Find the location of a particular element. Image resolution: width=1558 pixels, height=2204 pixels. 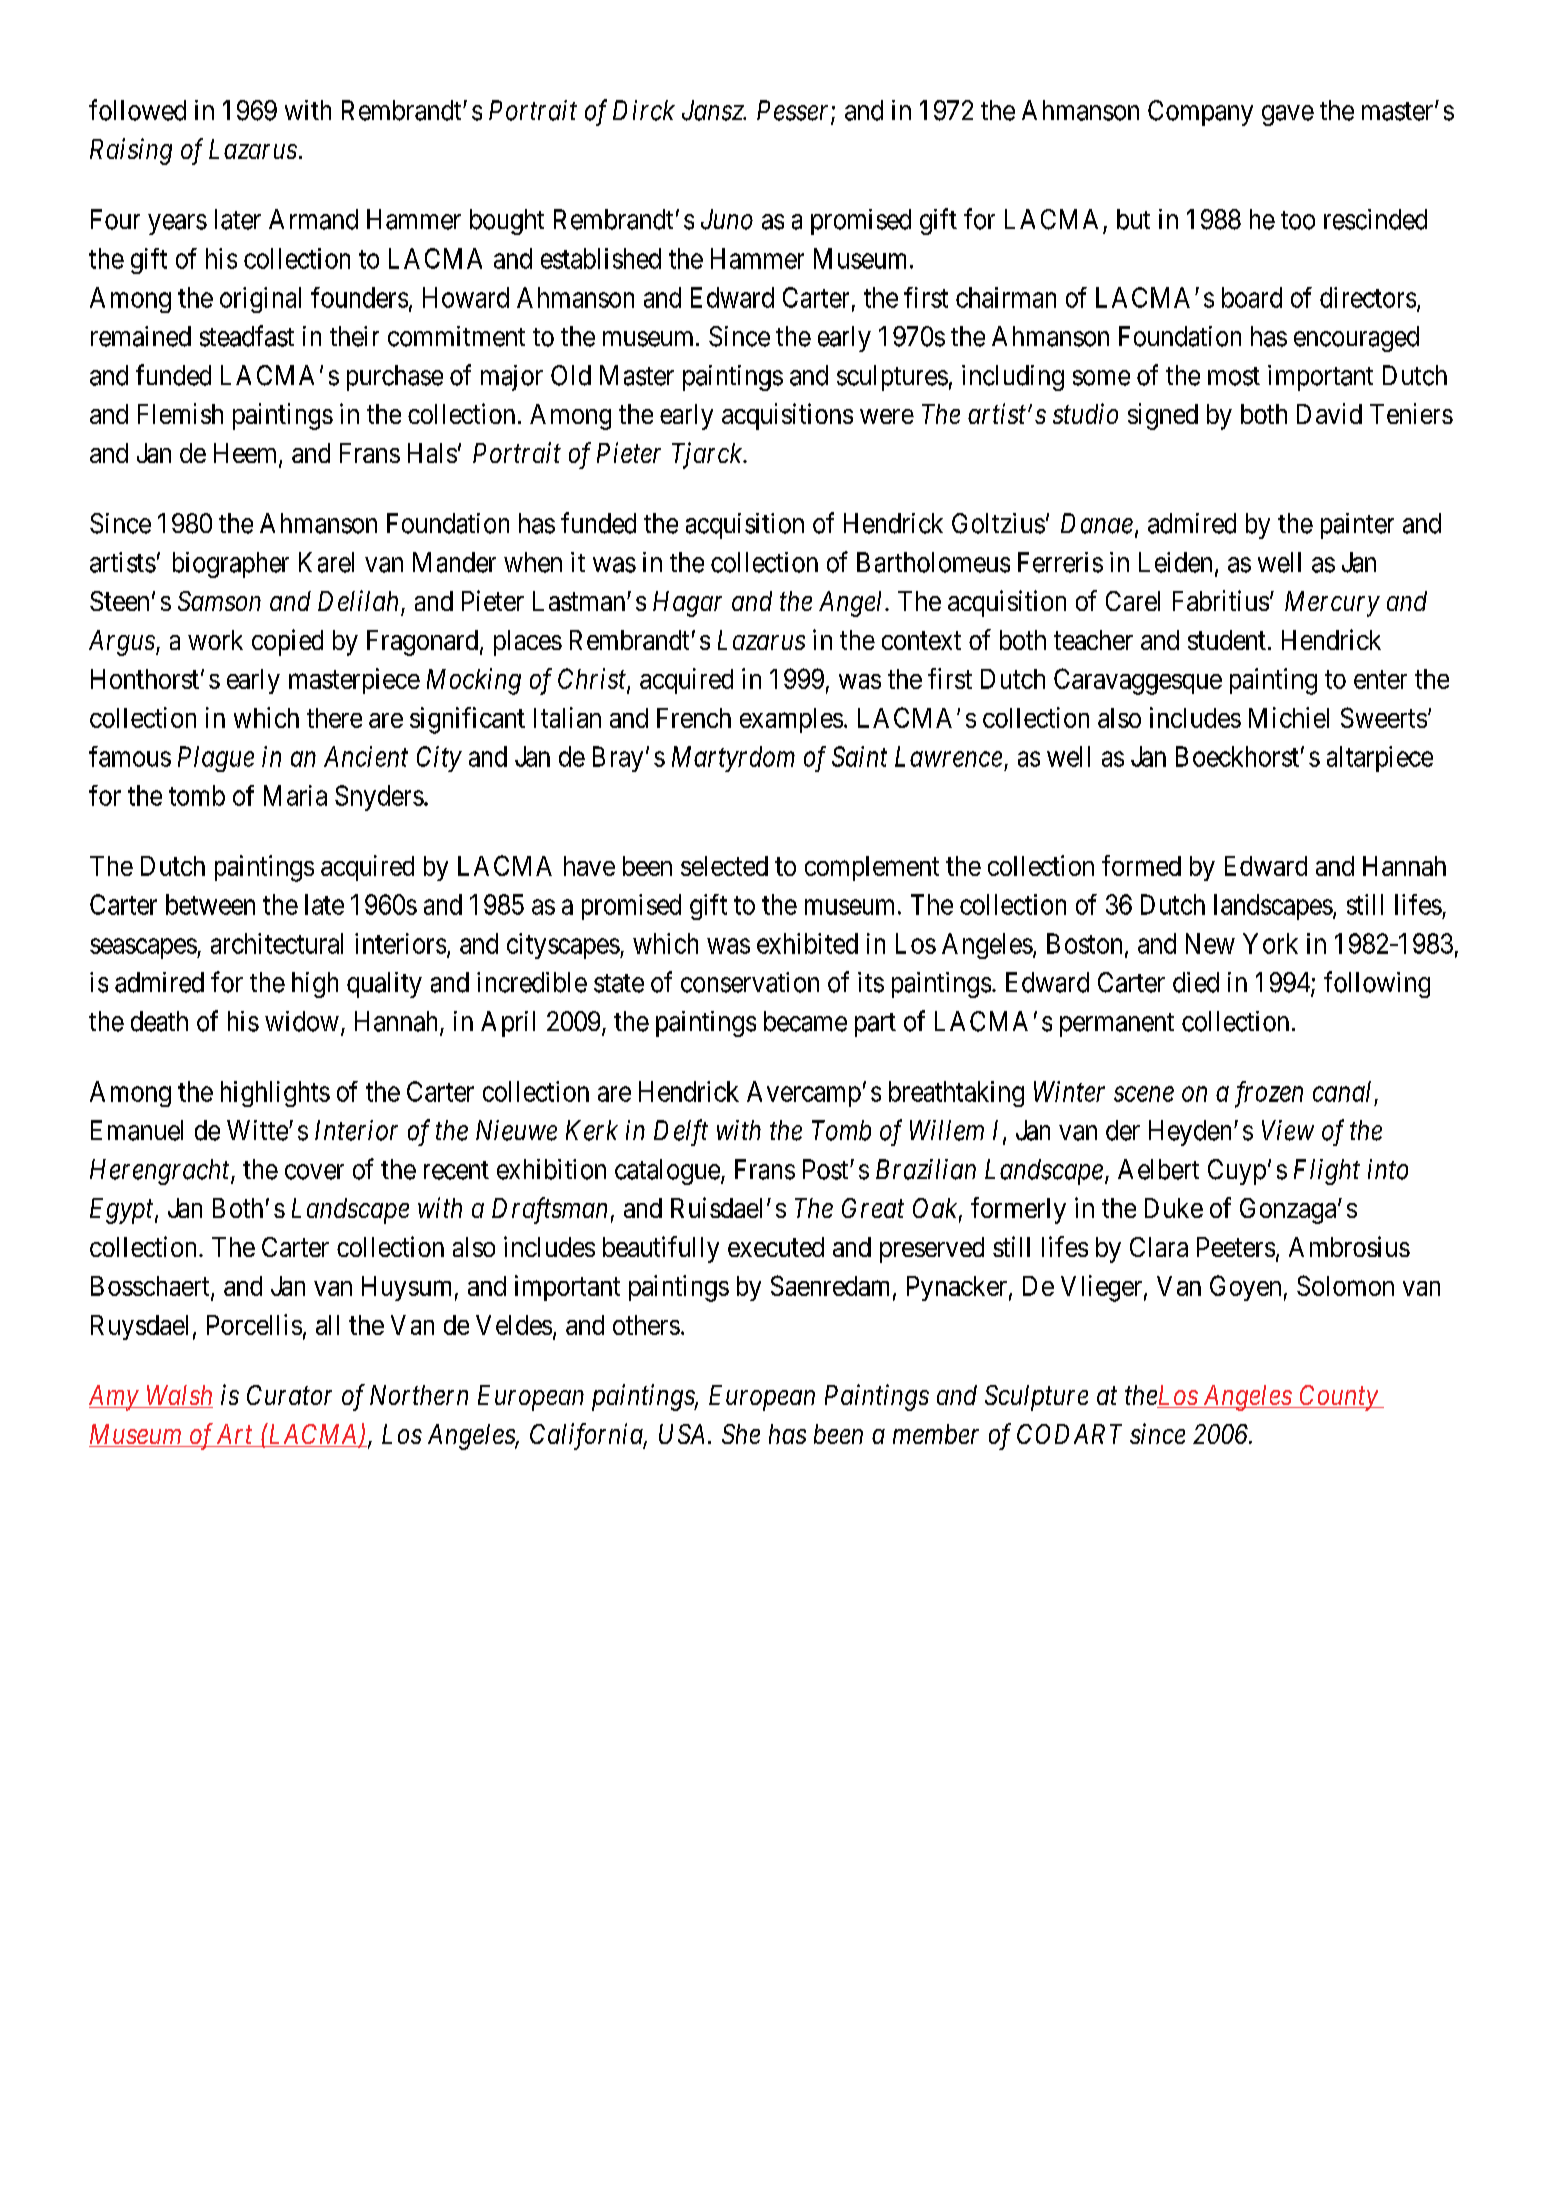

Curator is located at coordinates (289, 1395).
